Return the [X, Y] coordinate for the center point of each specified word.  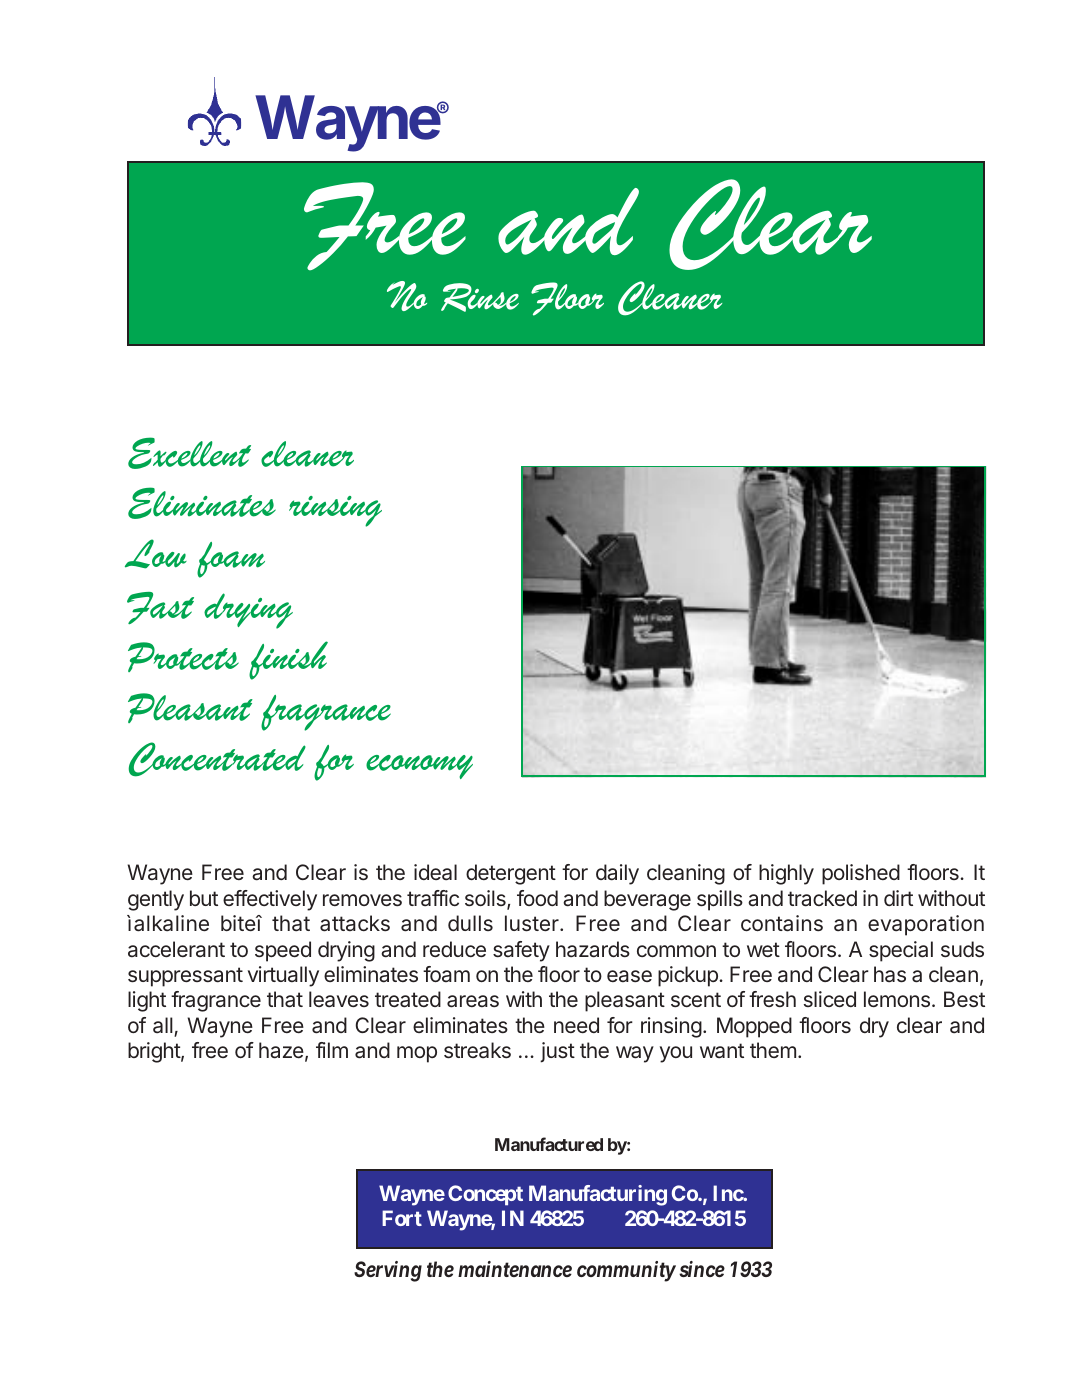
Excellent [189, 453]
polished [861, 874]
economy [419, 767]
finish [288, 660]
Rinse [480, 297]
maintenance [515, 1269]
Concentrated [217, 759]
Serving [388, 1271]
